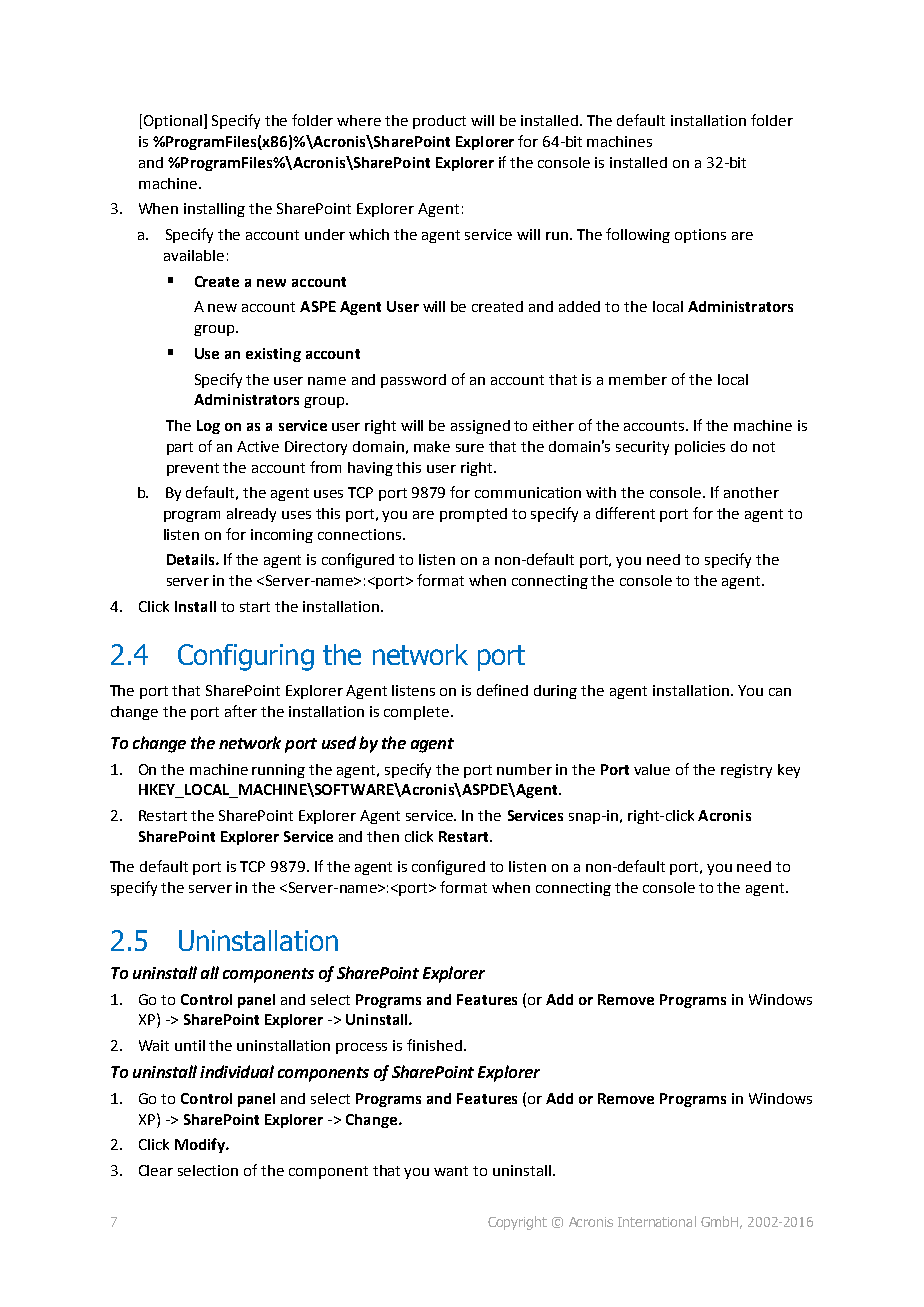 The image size is (924, 1307). What do you see at coordinates (383, 836) in the screenshot?
I see `then` at bounding box center [383, 836].
